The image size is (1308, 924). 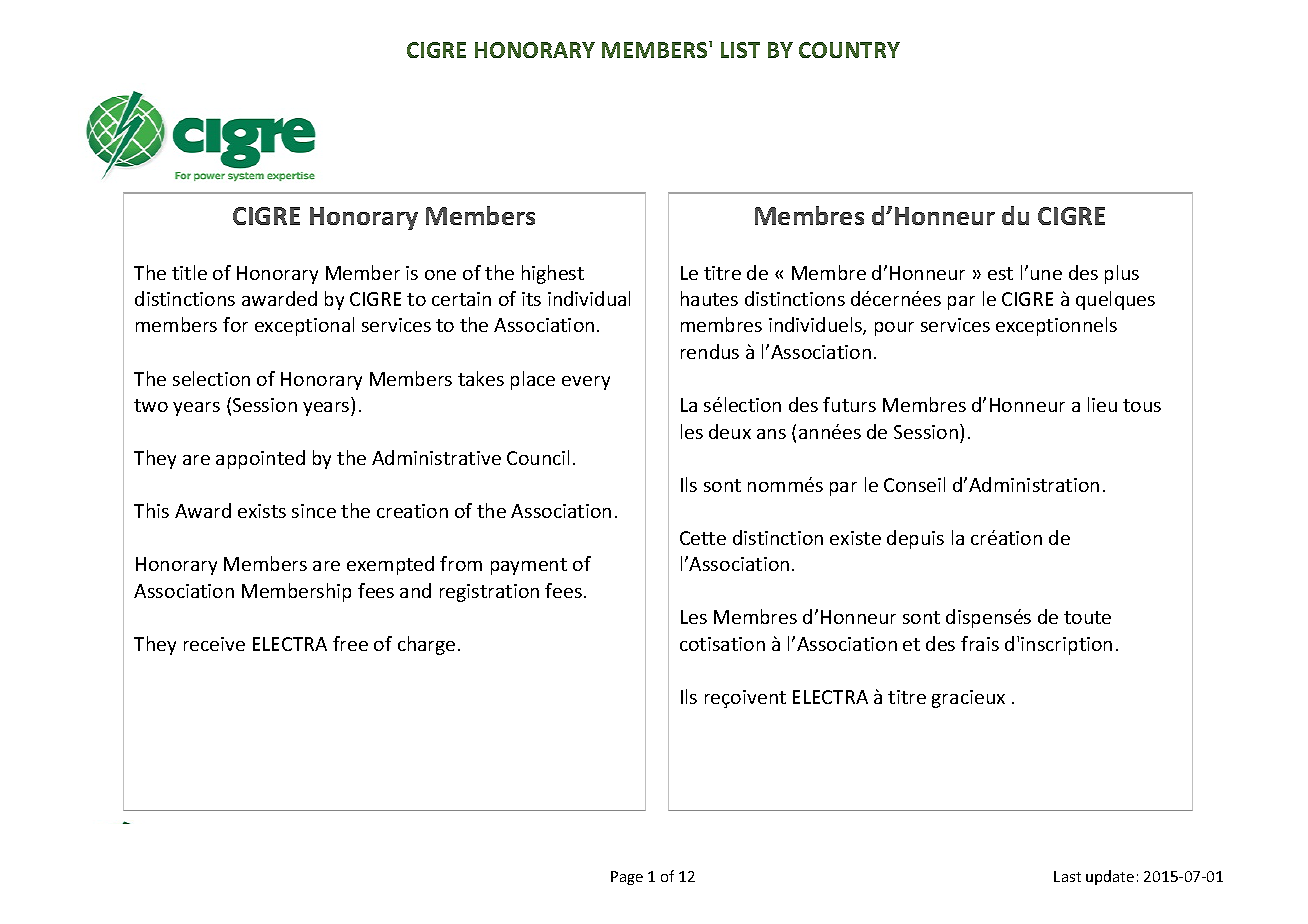 I want to click on depuis, so click(x=915, y=539).
